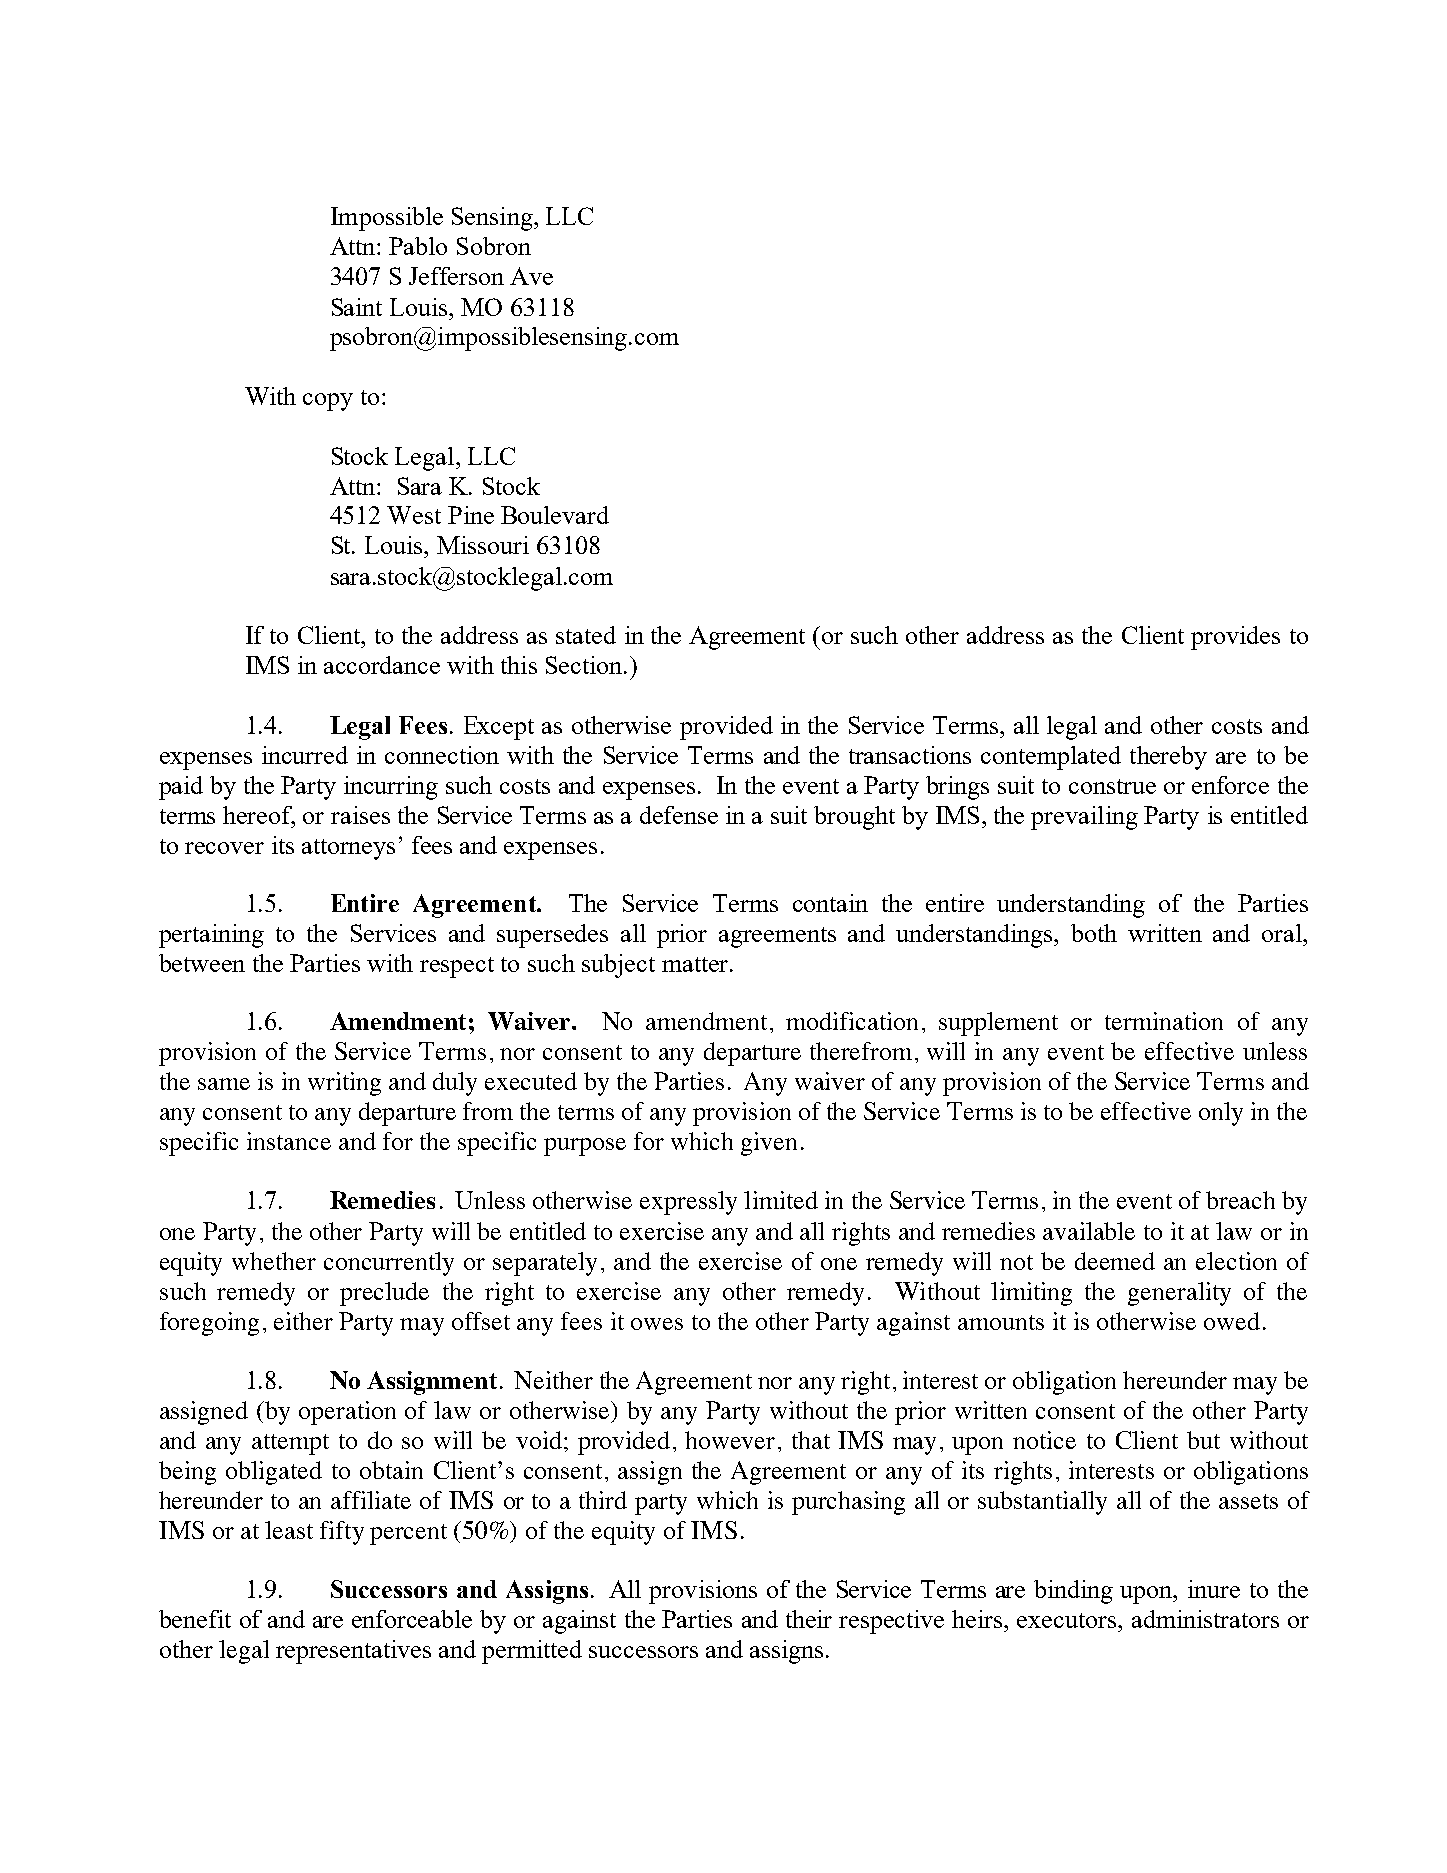 This screenshot has width=1447, height=1873. Describe the element at coordinates (1205, 1619) in the screenshot. I see `administrators` at that location.
